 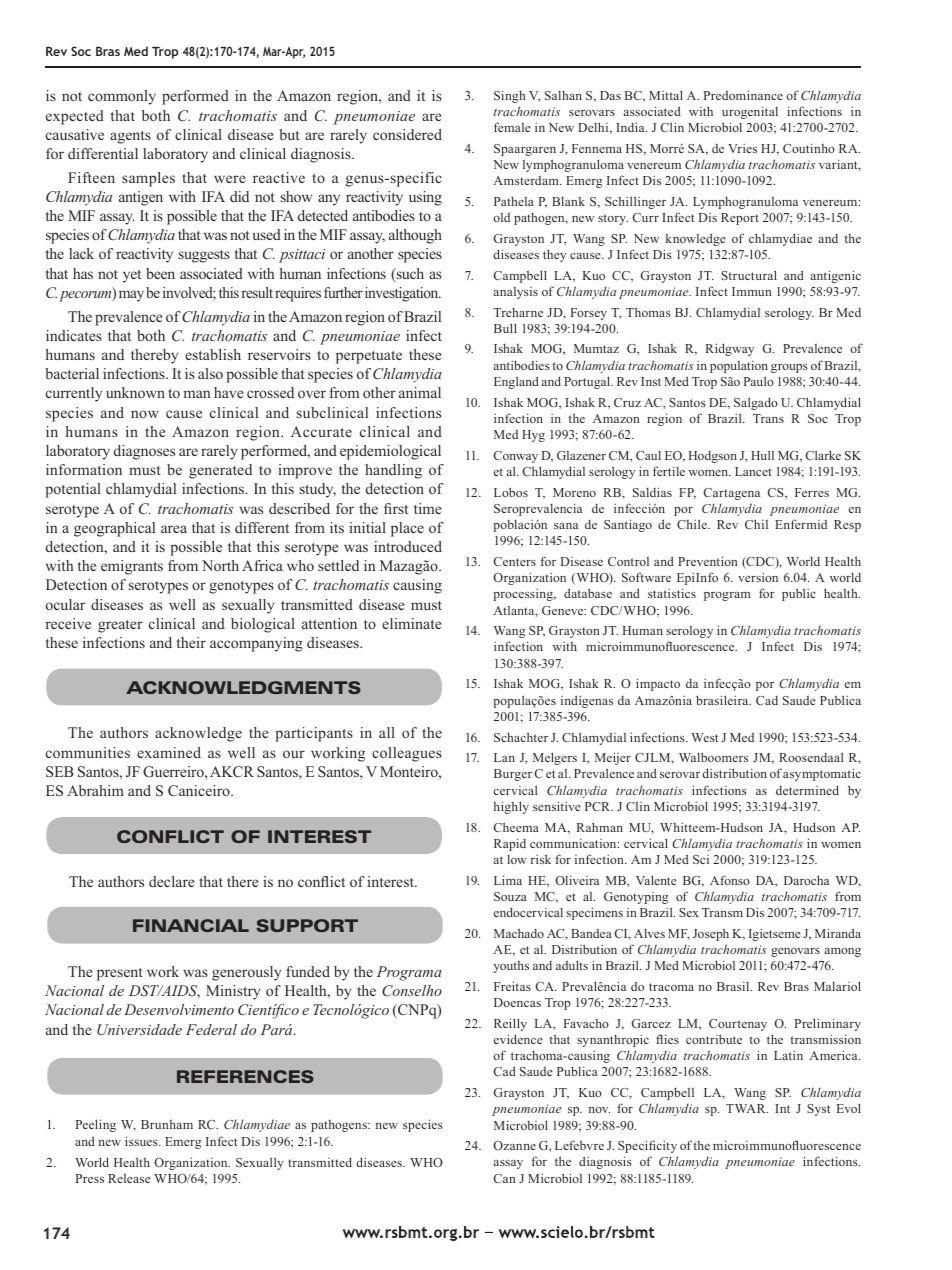 What do you see at coordinates (142, 1141) in the page?
I see `issues` at bounding box center [142, 1141].
